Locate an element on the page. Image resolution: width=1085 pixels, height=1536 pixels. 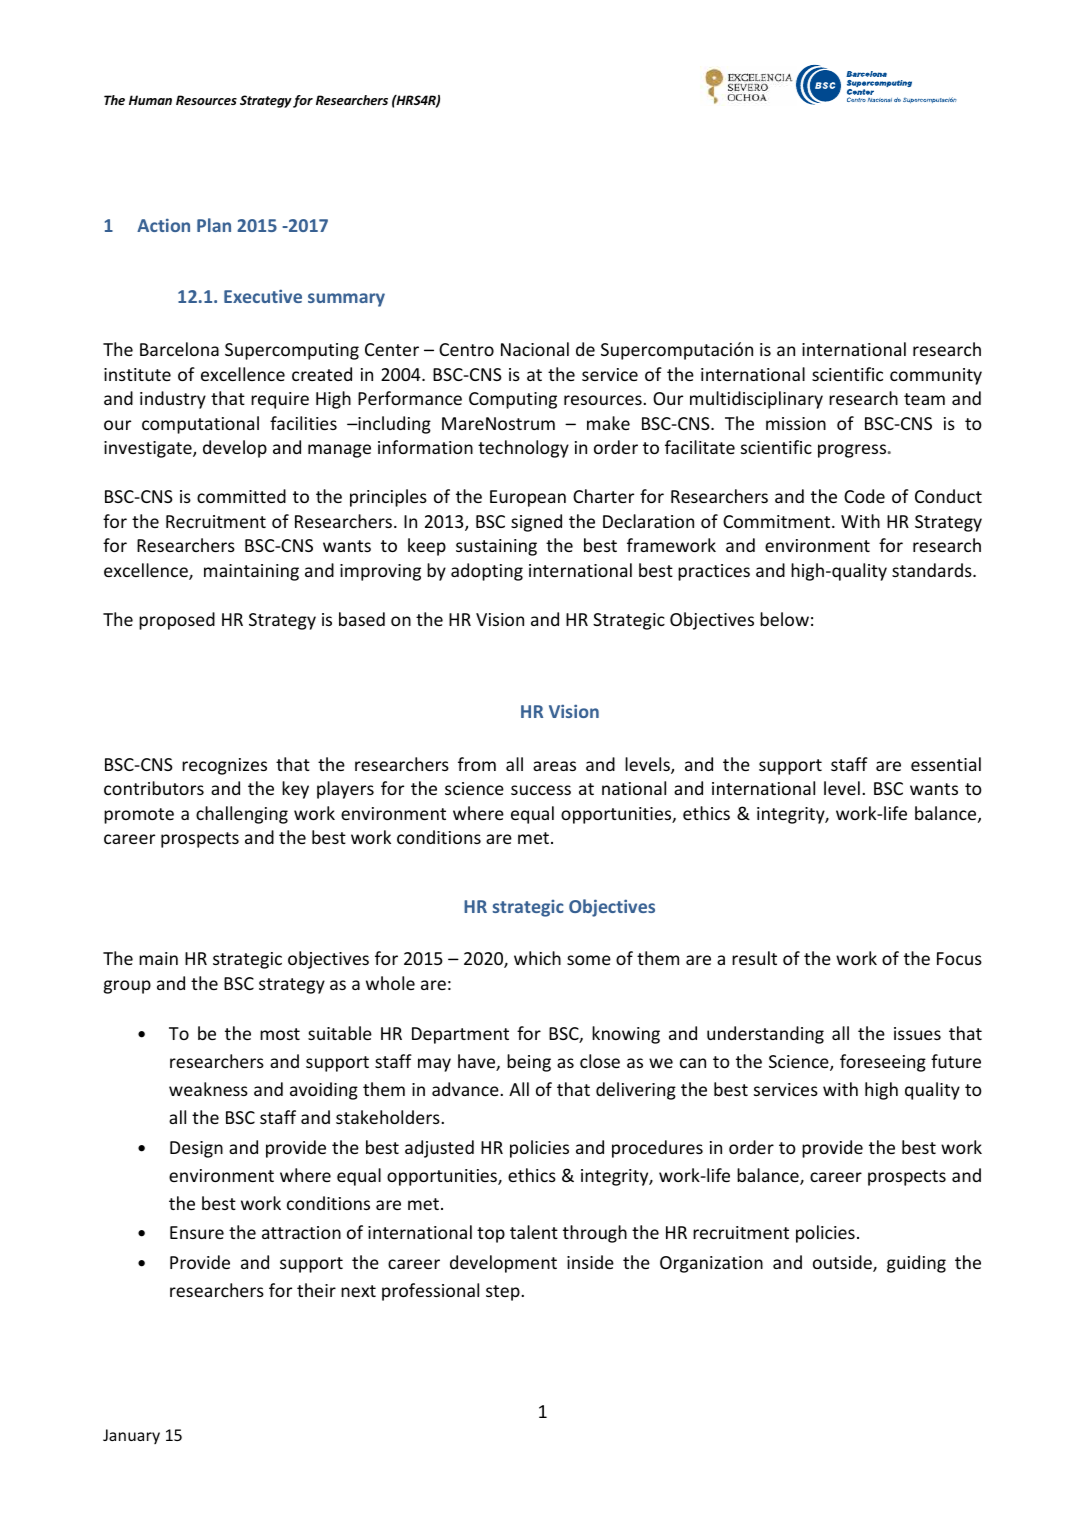
community is located at coordinates (936, 376).
